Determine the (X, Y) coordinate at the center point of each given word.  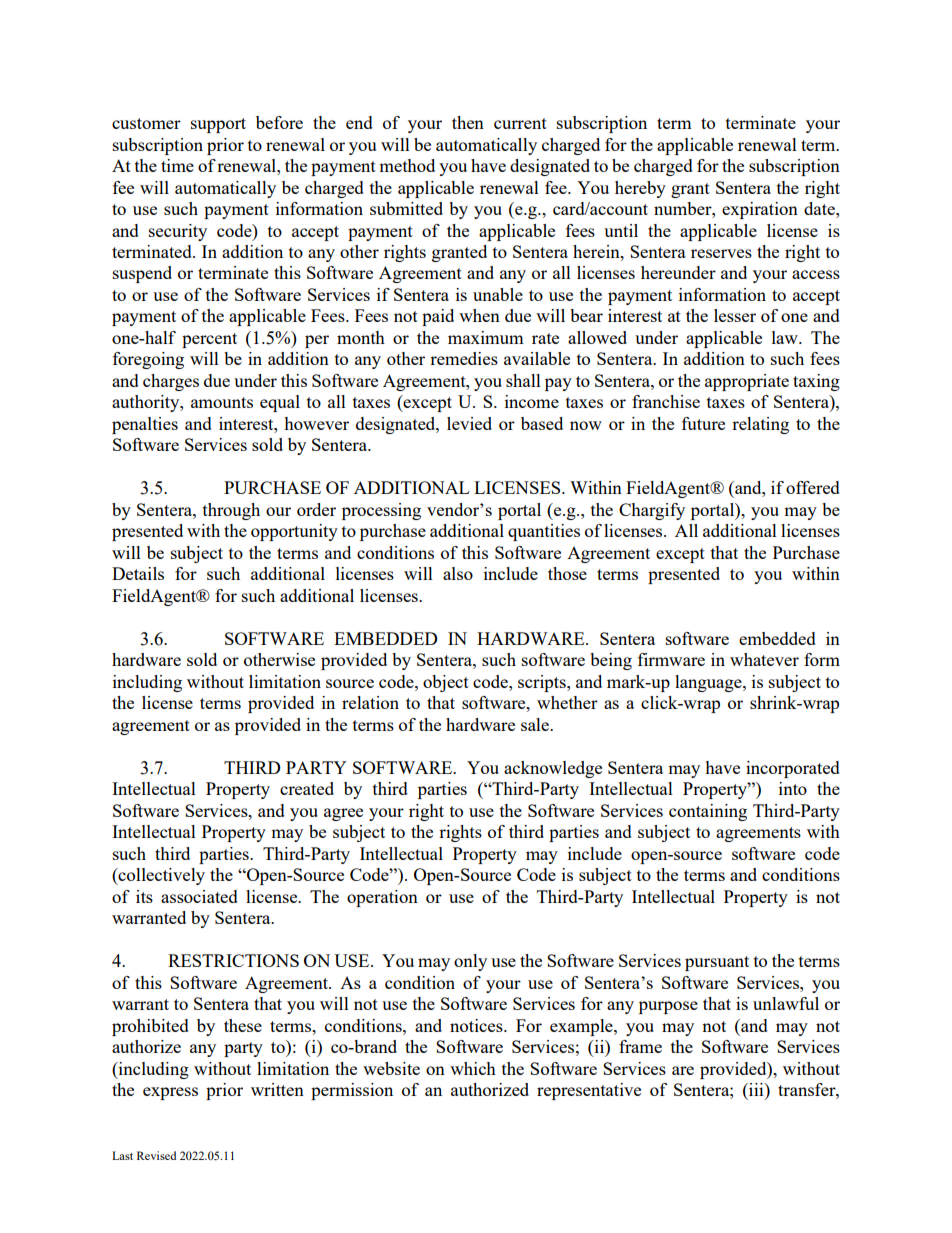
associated (199, 896)
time (177, 165)
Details (138, 573)
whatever (764, 659)
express (170, 1093)
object (446, 683)
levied (469, 423)
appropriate (747, 382)
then (468, 122)
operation (382, 898)
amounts (222, 402)
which (473, 1068)
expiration (760, 210)
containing (708, 812)
